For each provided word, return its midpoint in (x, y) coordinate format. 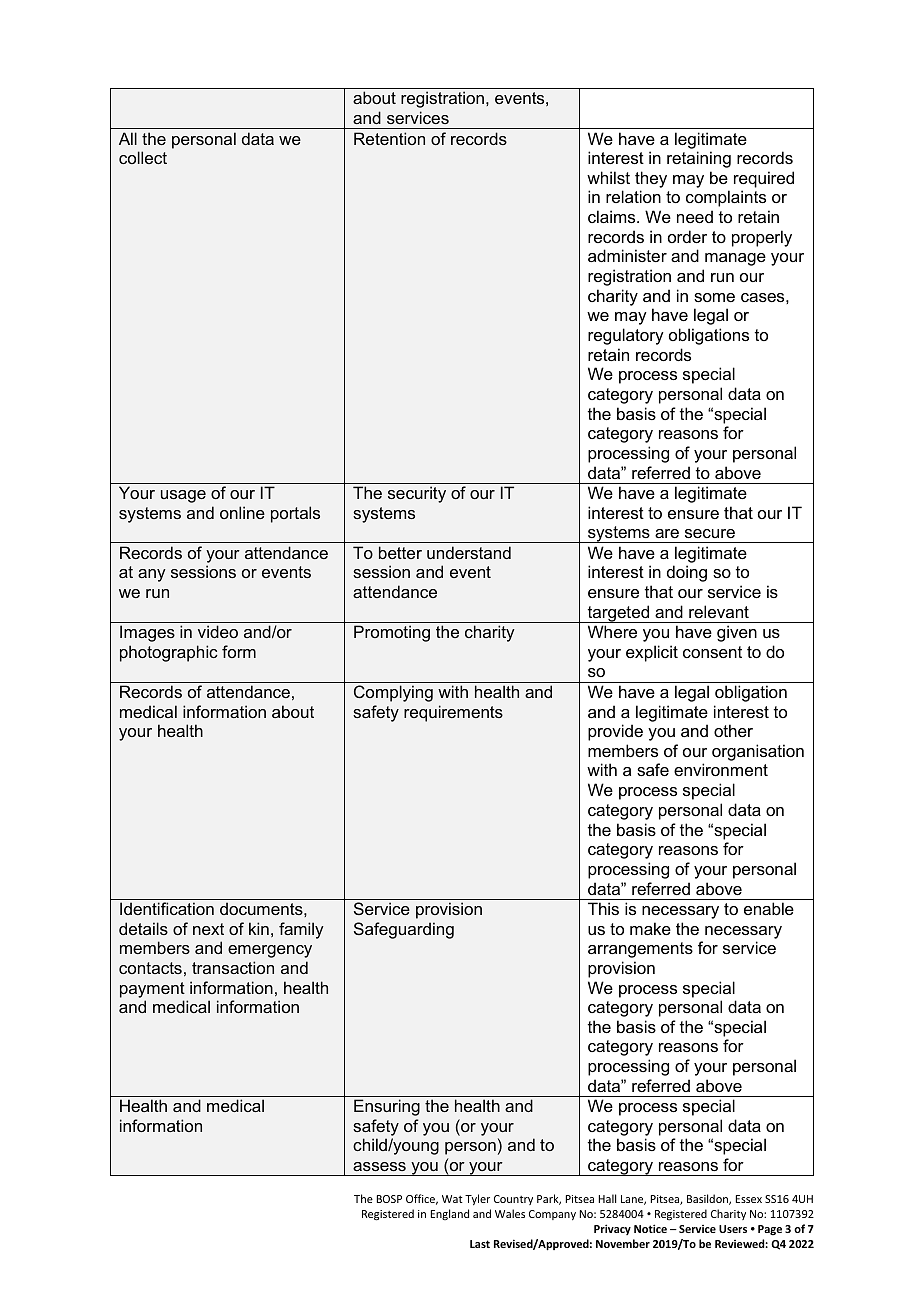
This (603, 908)
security (417, 494)
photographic (169, 653)
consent (712, 652)
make (650, 928)
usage (183, 496)
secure (710, 533)
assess (379, 1166)
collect (143, 157)
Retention (389, 138)
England (450, 1214)
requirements (453, 713)
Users (733, 1229)
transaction (233, 967)
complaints (726, 198)
